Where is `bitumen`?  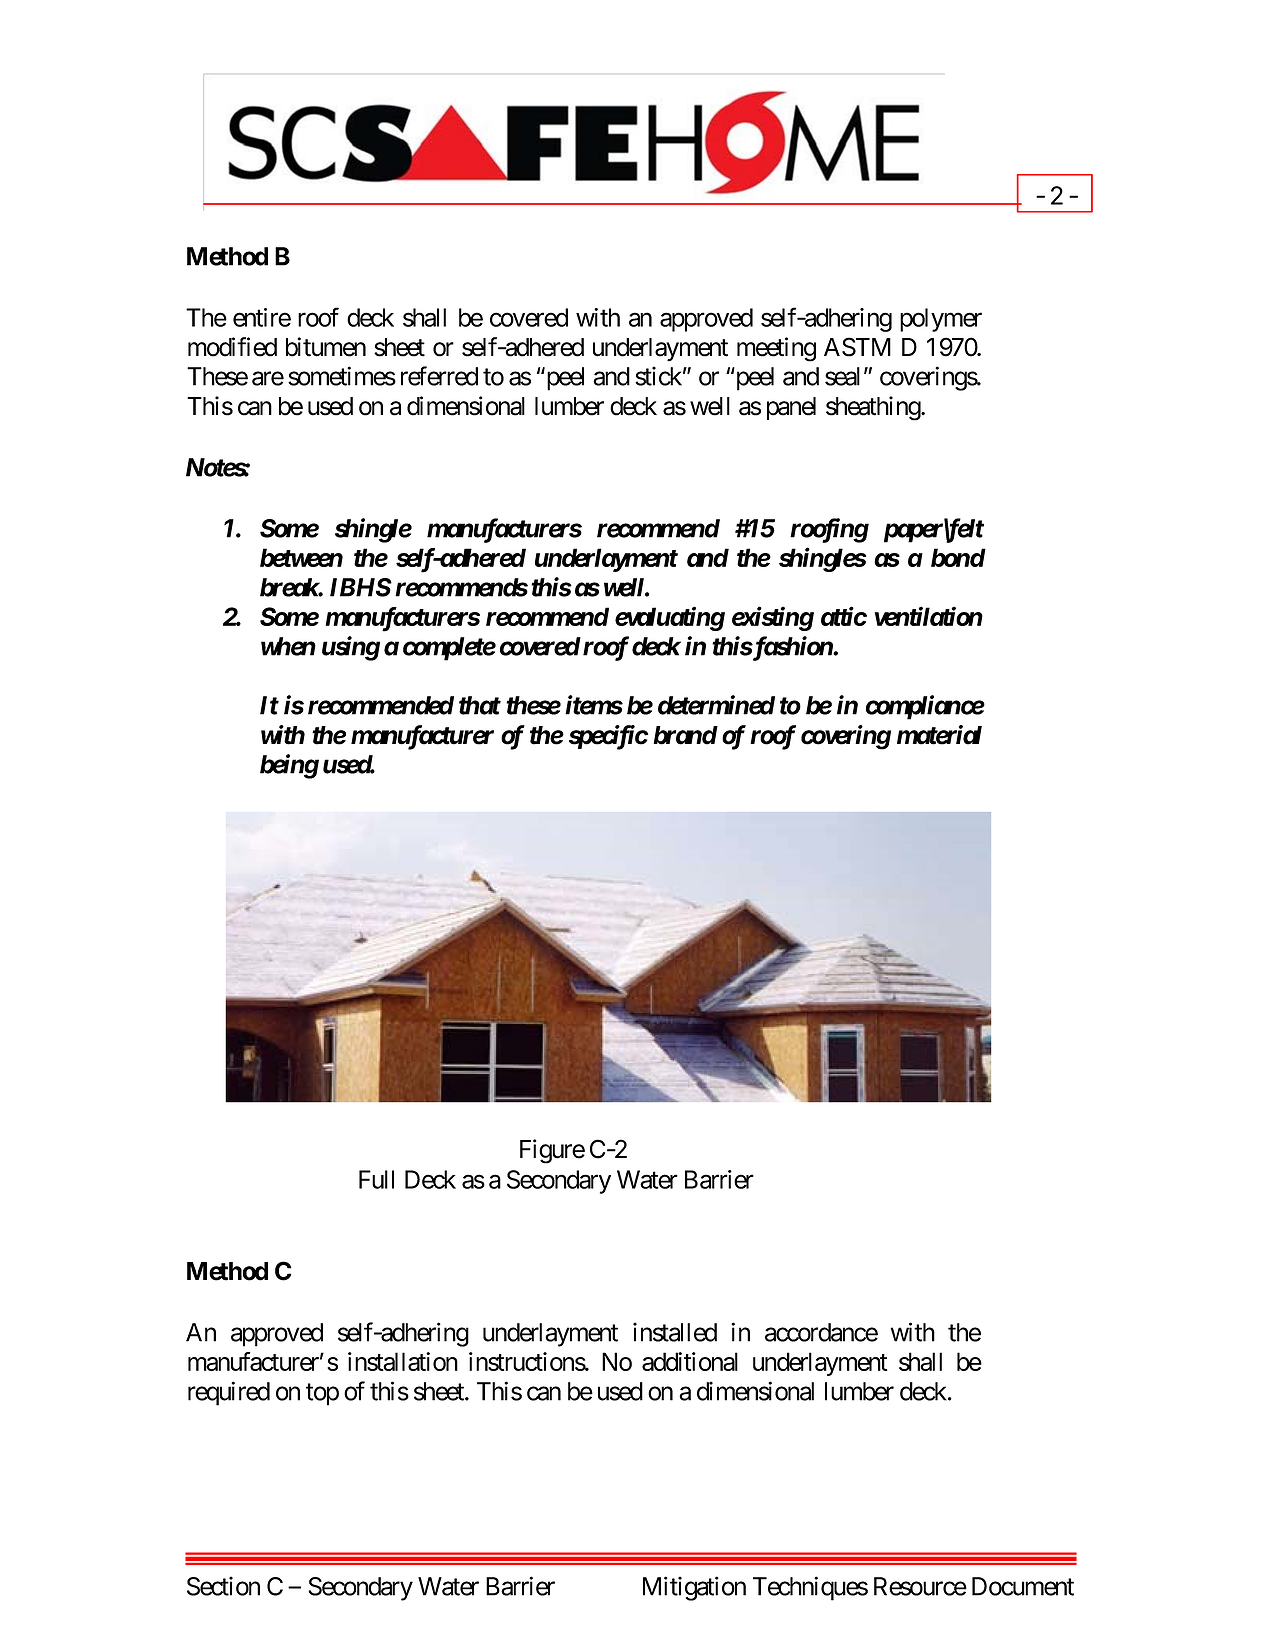 bitumen is located at coordinates (326, 347).
